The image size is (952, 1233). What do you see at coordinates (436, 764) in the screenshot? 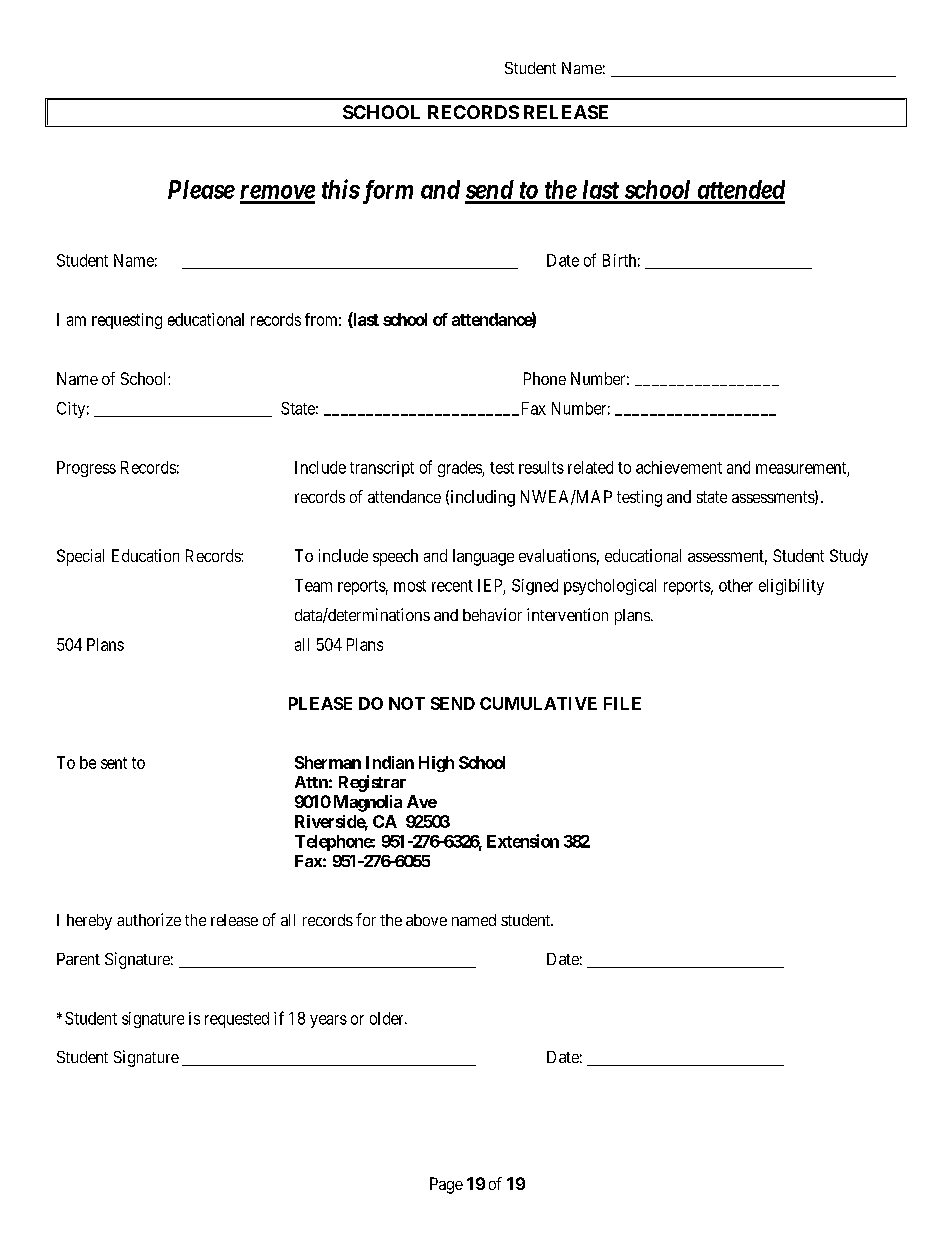
I see `High` at bounding box center [436, 764].
